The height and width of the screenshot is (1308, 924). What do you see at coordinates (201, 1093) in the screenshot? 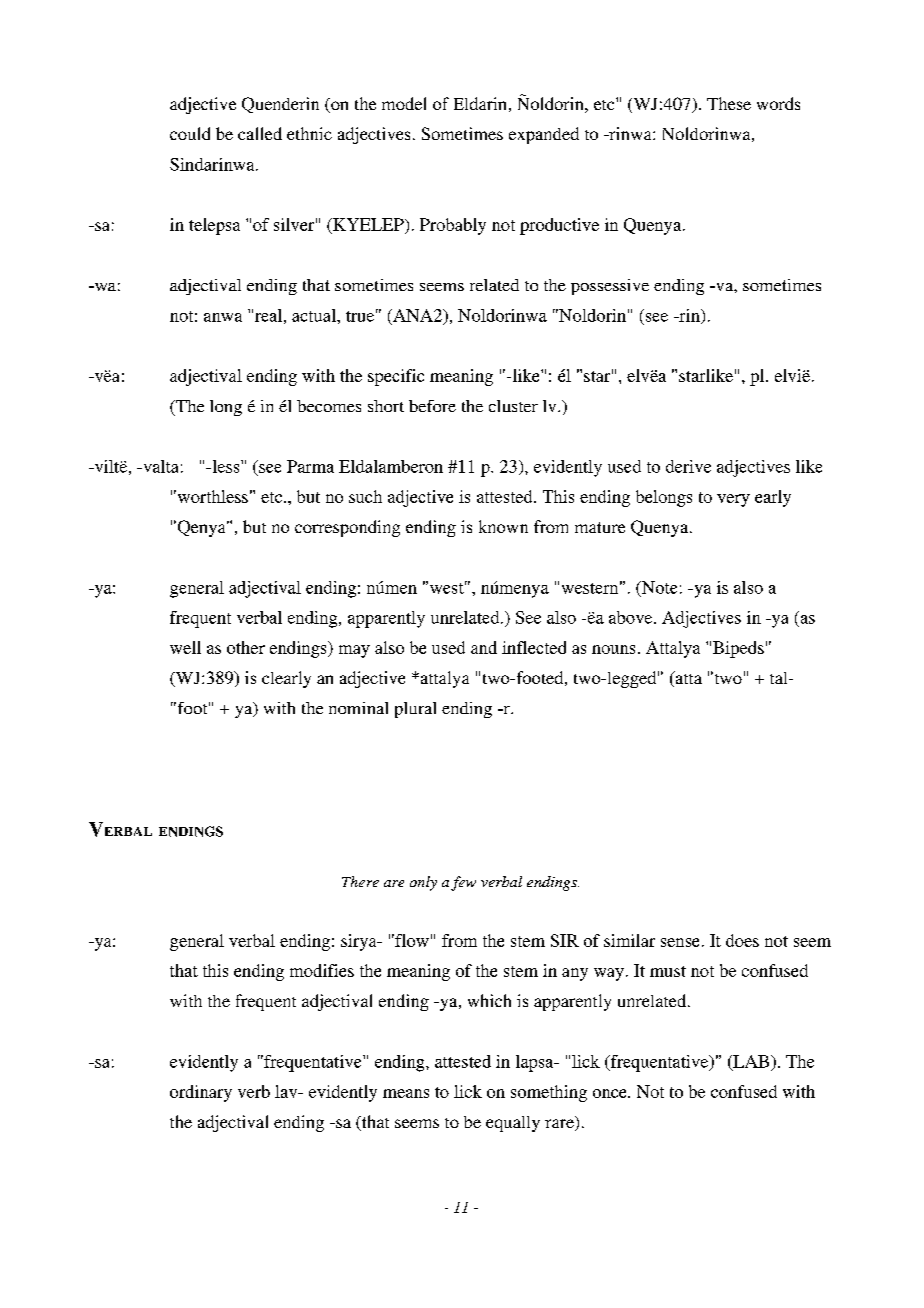
I see `ordinary` at bounding box center [201, 1093].
